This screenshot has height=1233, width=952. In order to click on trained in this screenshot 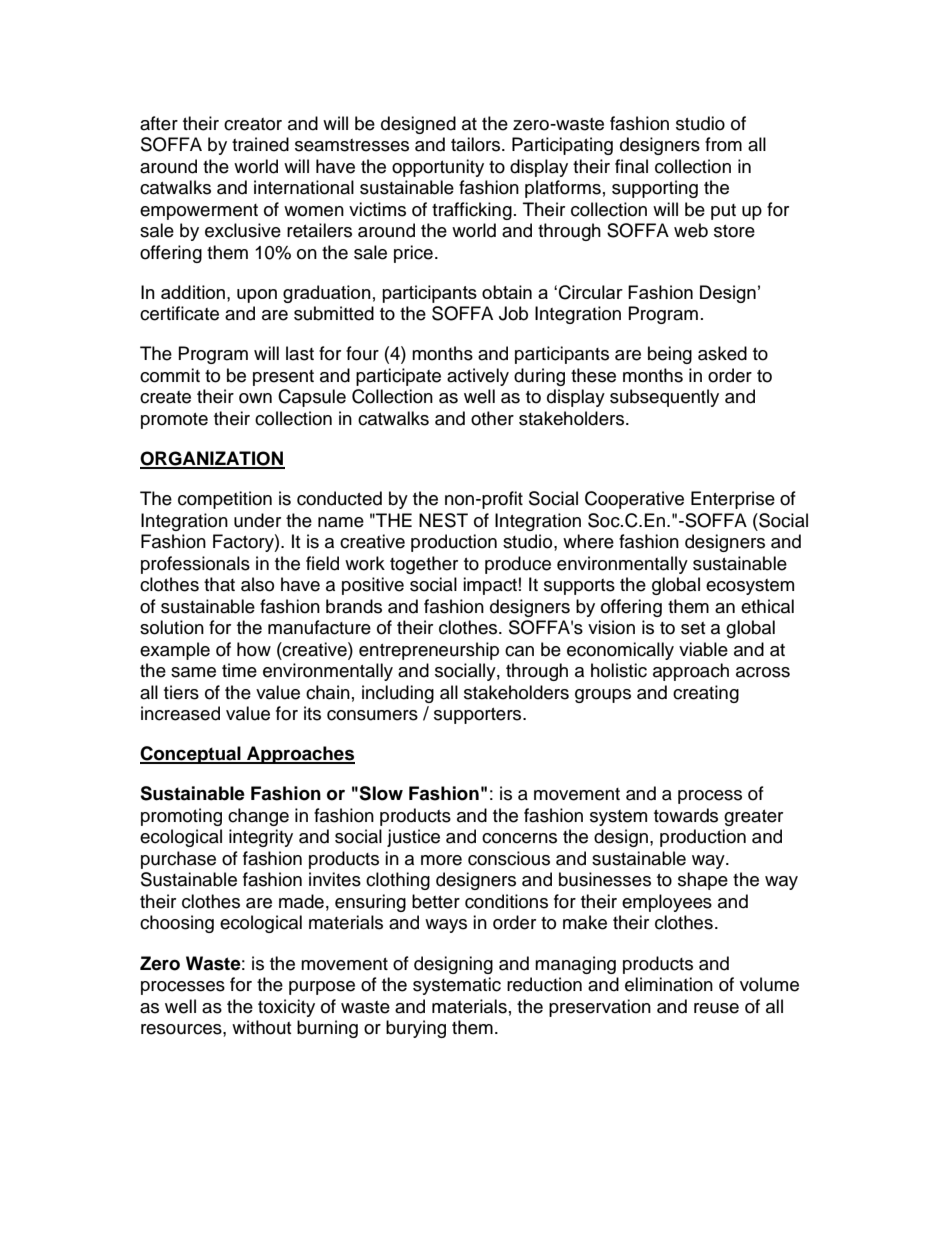, I will do `click(260, 144)`.
